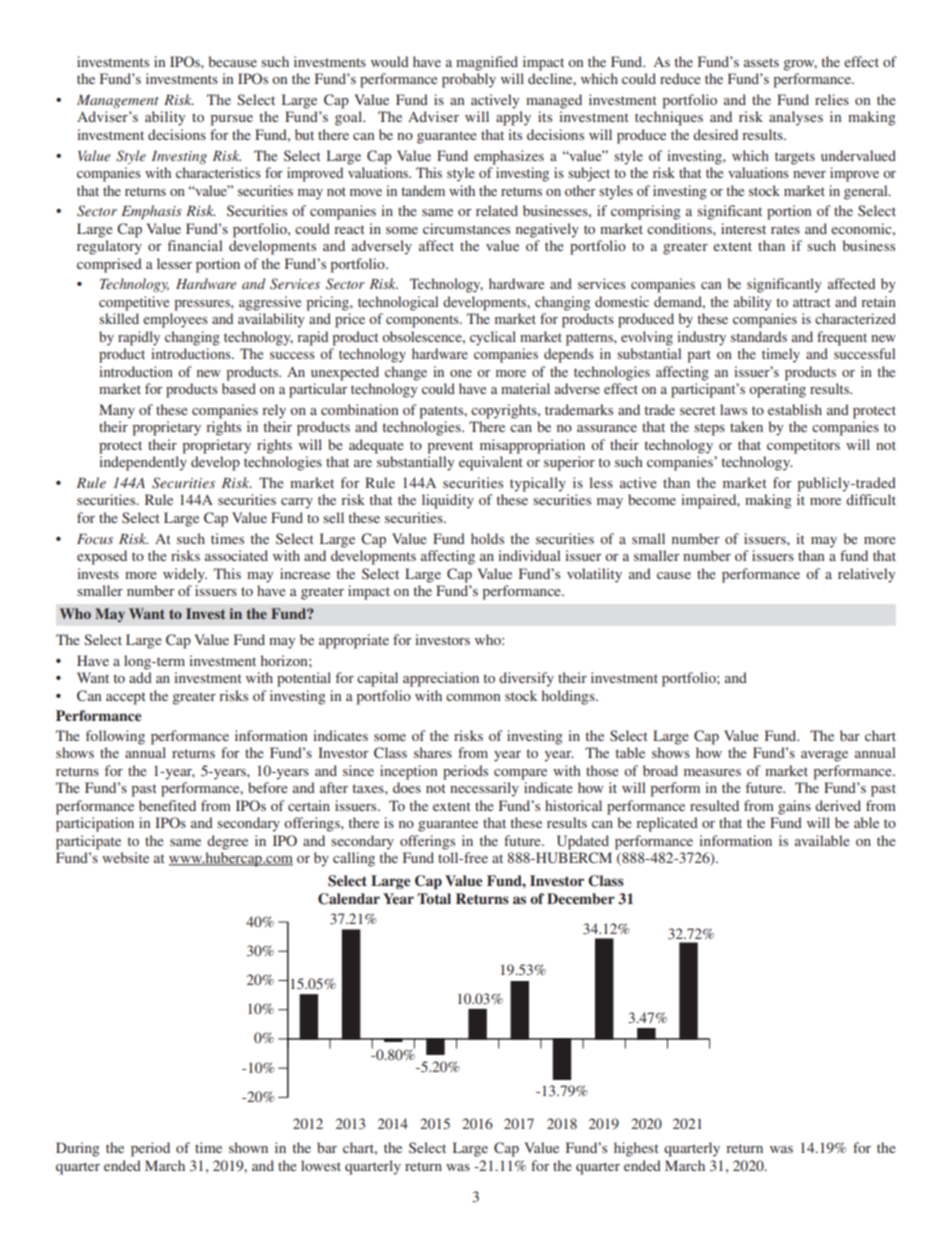 The height and width of the screenshot is (1233, 952). I want to click on independently, so click(143, 463).
